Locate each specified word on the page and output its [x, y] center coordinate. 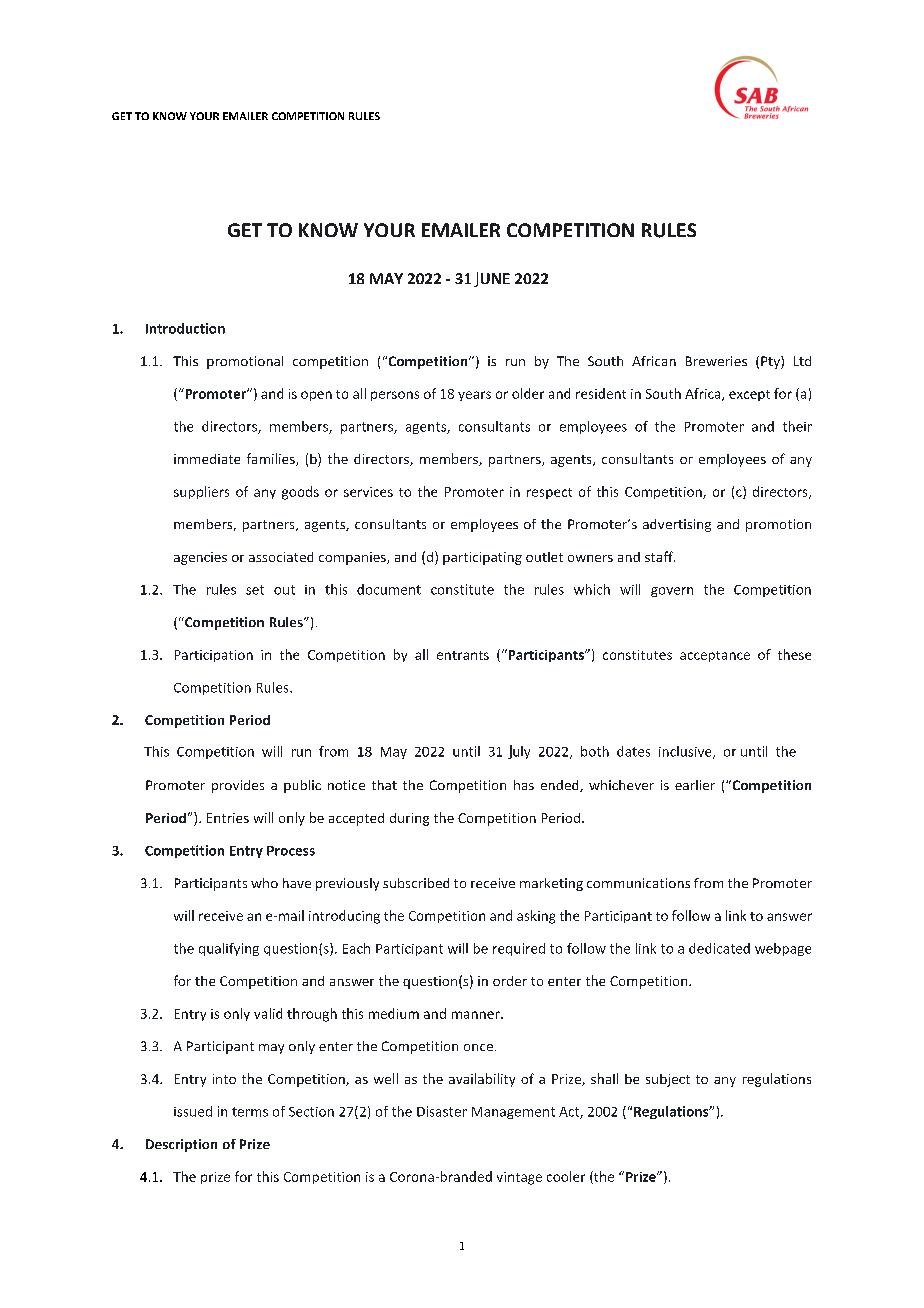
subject [668, 1080]
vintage [519, 1178]
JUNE [492, 279]
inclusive [686, 752]
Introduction [185, 328]
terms [250, 1112]
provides [238, 786]
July [519, 752]
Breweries [716, 361]
